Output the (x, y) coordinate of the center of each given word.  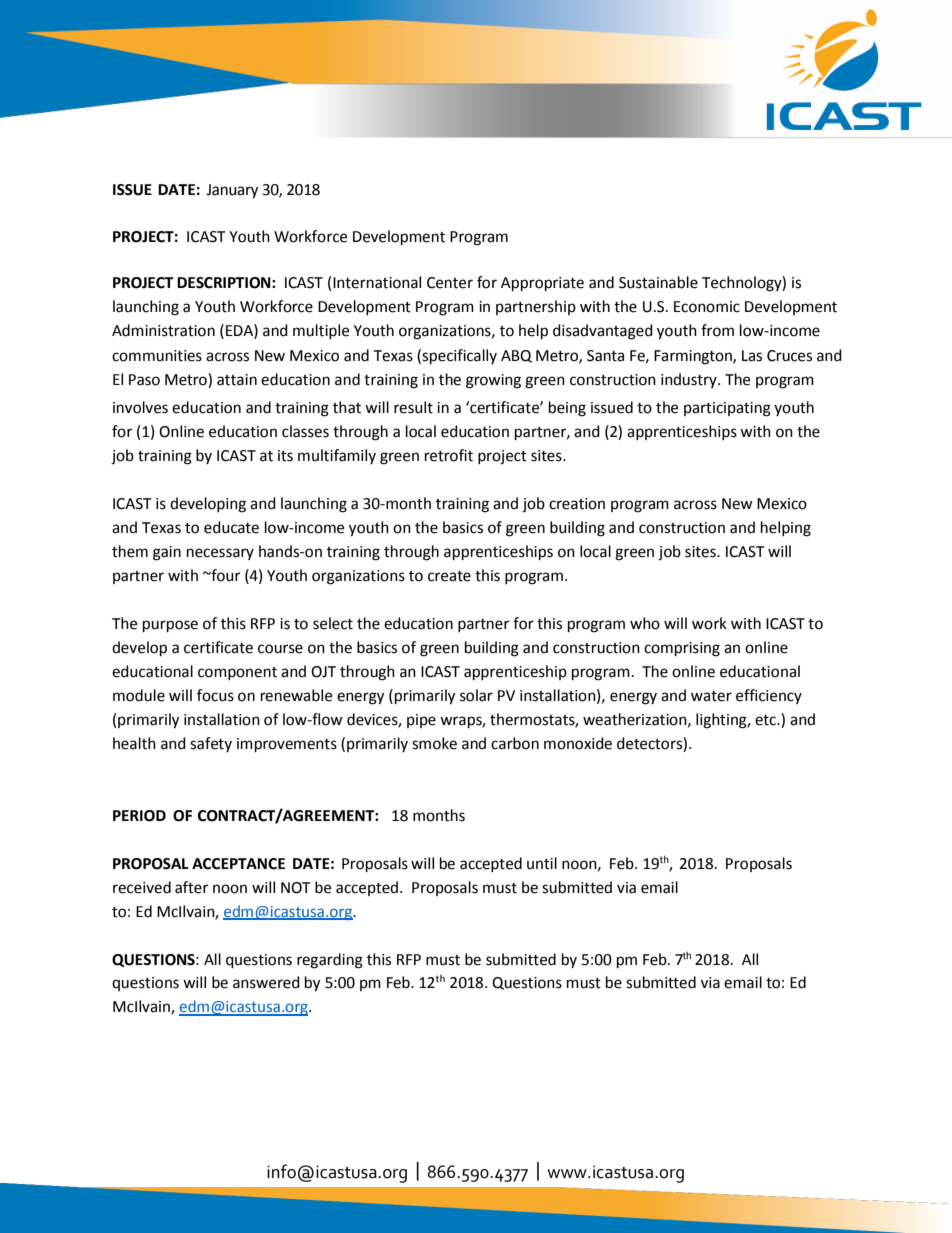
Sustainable (658, 282)
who (645, 623)
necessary (220, 554)
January (232, 191)
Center (450, 283)
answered (266, 982)
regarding (330, 961)
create (449, 576)
